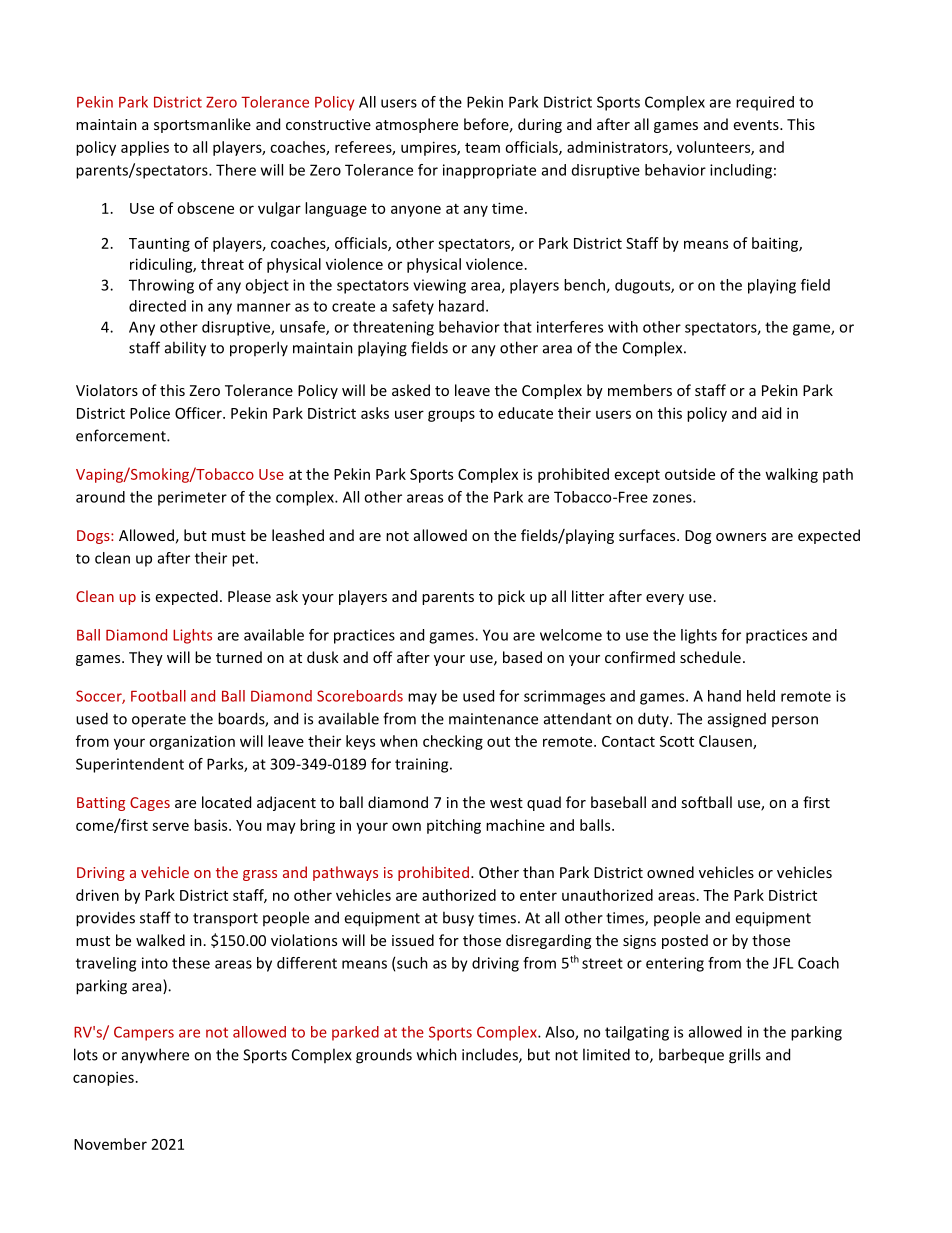  I want to click on Scott, so click(677, 741).
